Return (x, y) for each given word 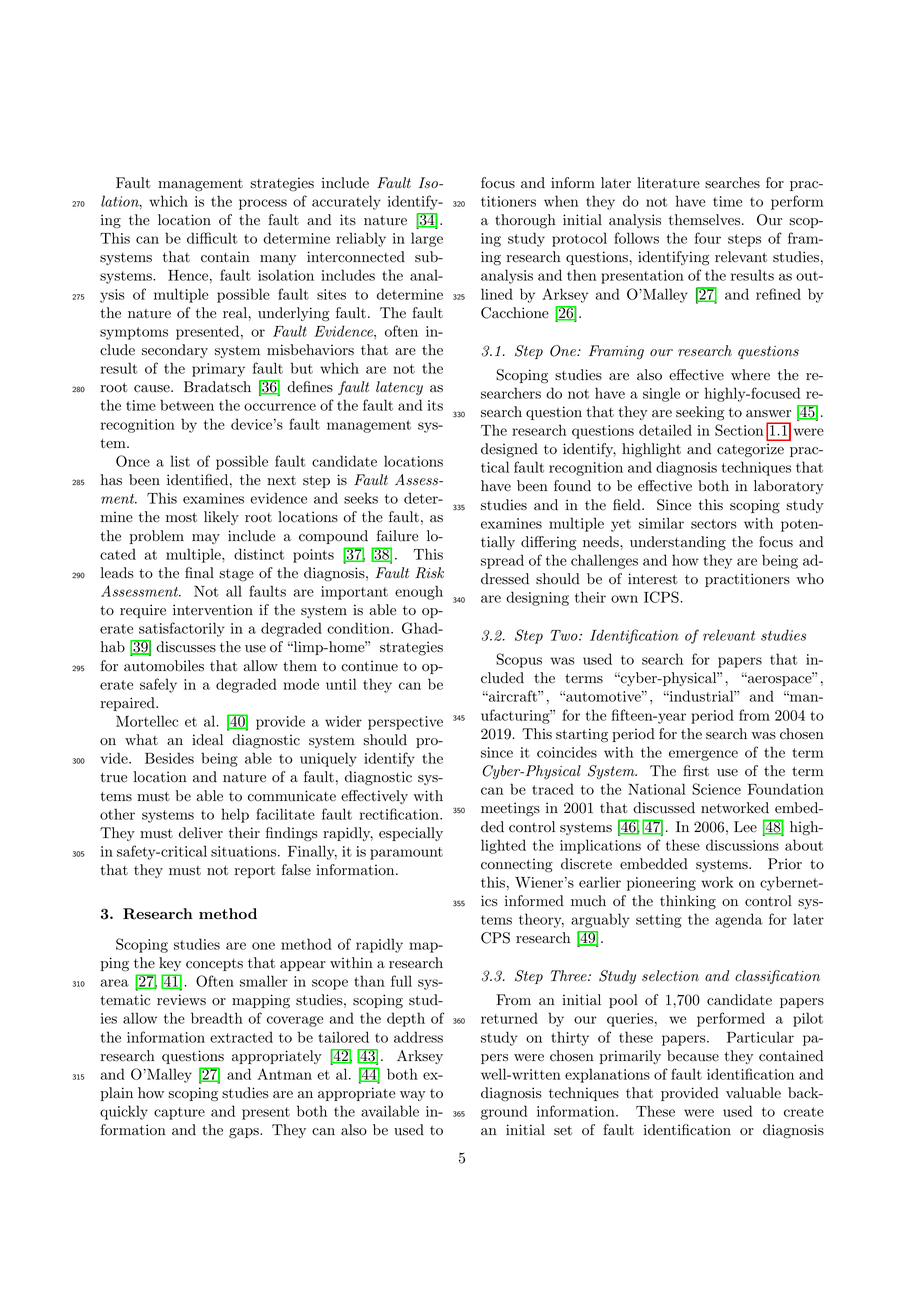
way (413, 1096)
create (804, 1112)
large (427, 239)
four (708, 238)
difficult (212, 238)
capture (179, 1113)
